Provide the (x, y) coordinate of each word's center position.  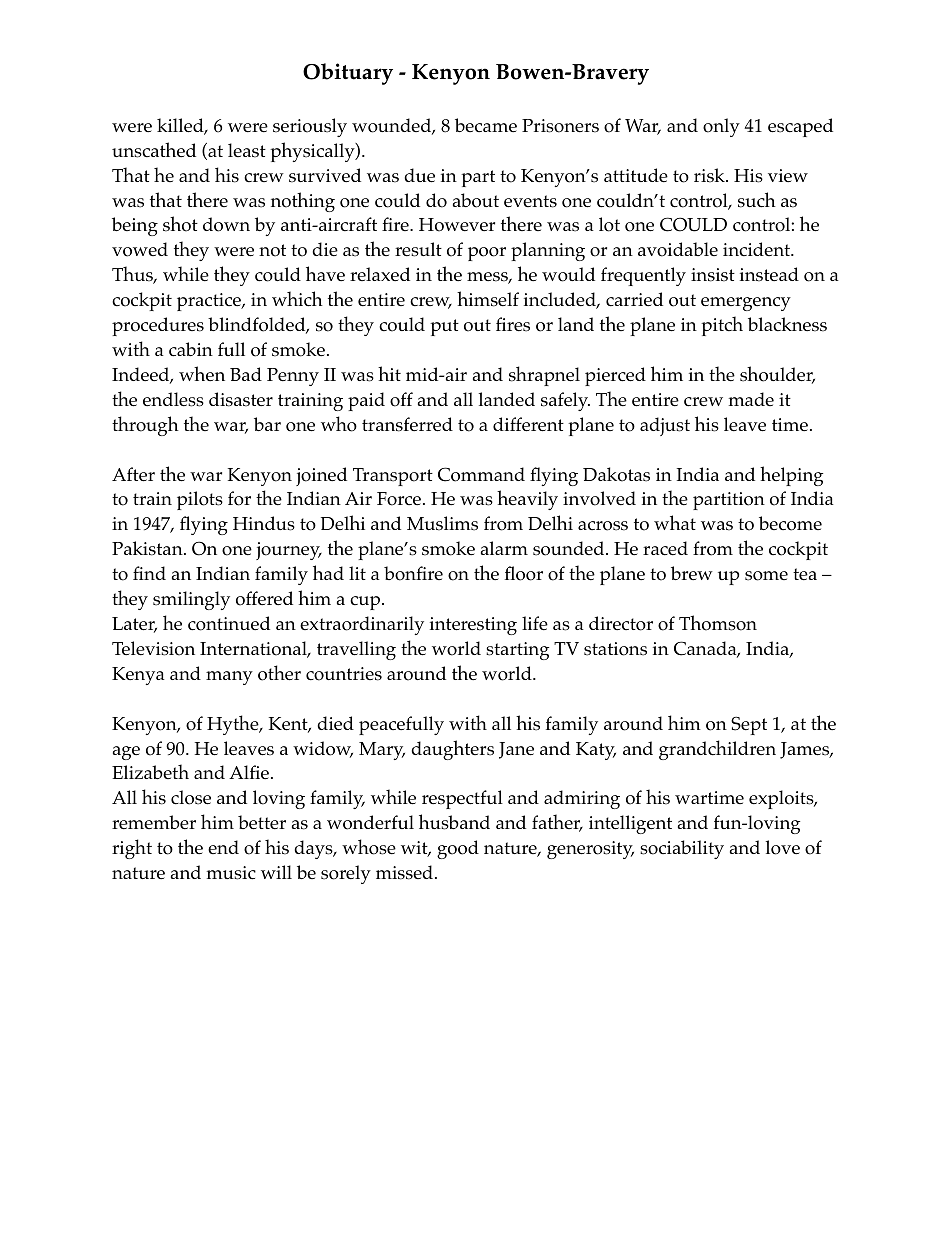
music (231, 873)
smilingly (191, 600)
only (721, 127)
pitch (722, 326)
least (247, 150)
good (458, 849)
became (486, 125)
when (202, 373)
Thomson (718, 623)
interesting (473, 626)
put (444, 327)
